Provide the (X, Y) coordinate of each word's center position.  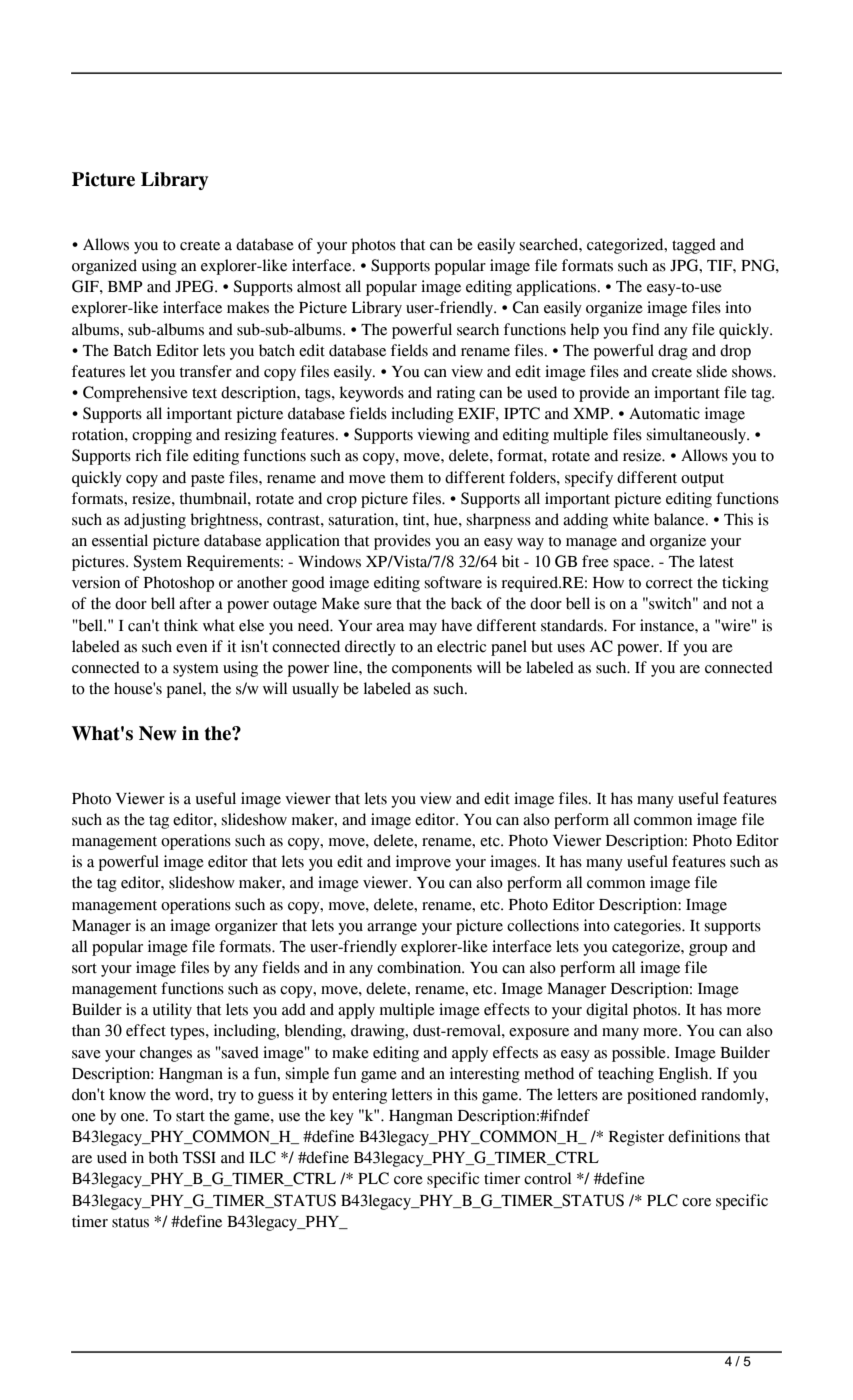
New (158, 733)
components (432, 670)
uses (571, 648)
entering (359, 1096)
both (163, 1157)
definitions (704, 1136)
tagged (694, 246)
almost (319, 286)
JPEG (195, 286)
